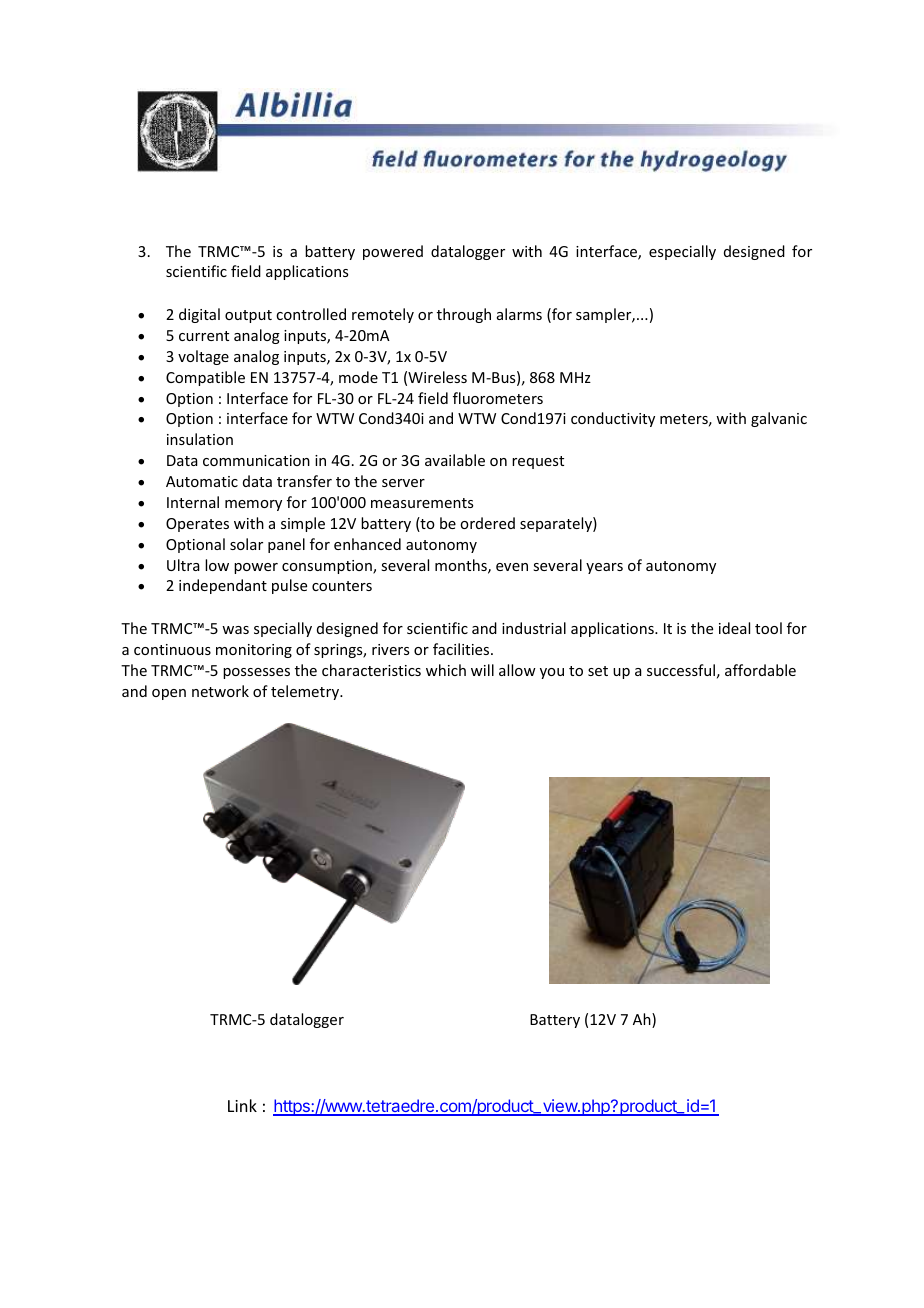 The width and height of the screenshot is (924, 1308). I want to click on even, so click(512, 567).
